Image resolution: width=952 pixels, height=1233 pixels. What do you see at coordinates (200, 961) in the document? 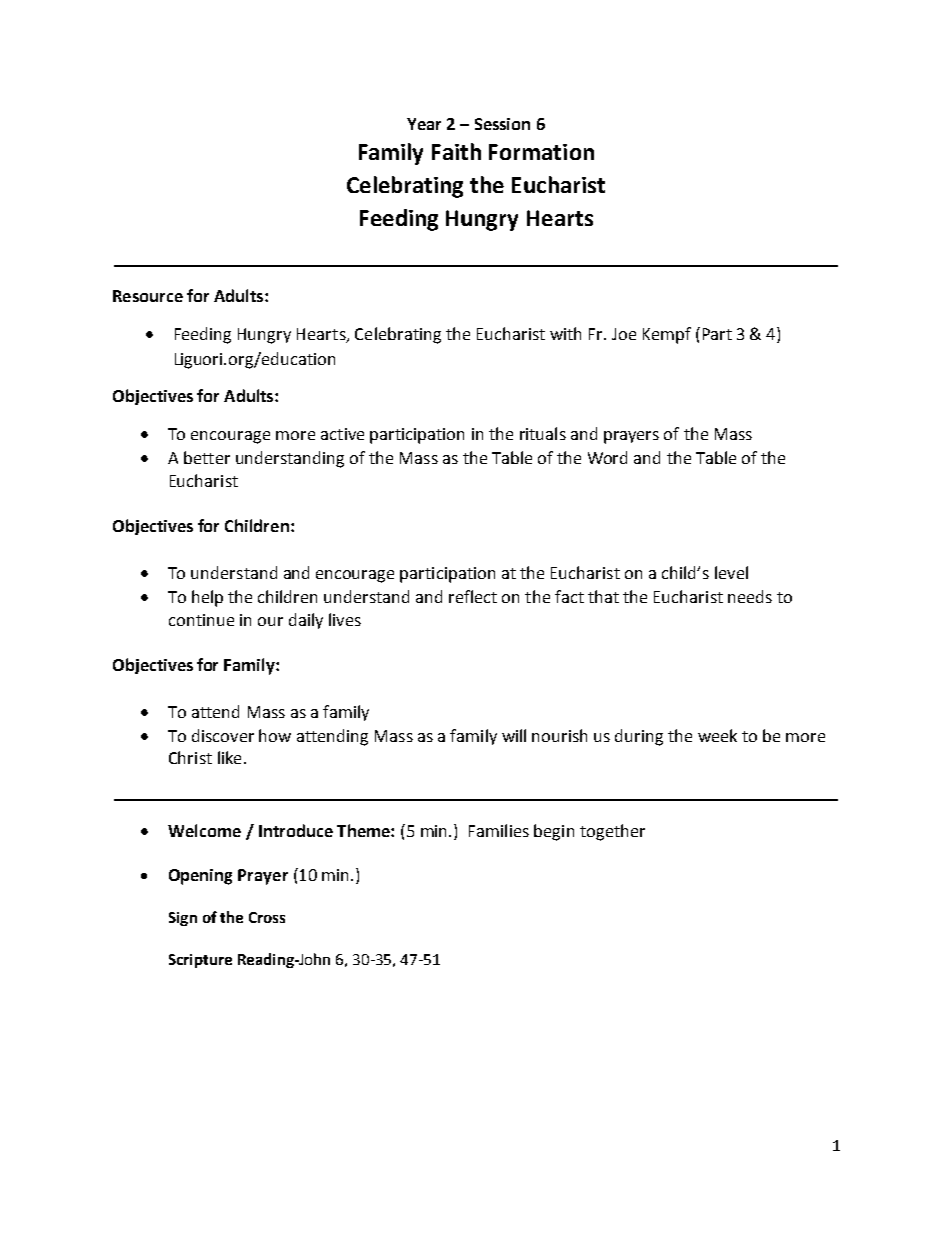
I see `Scripture` at bounding box center [200, 961].
